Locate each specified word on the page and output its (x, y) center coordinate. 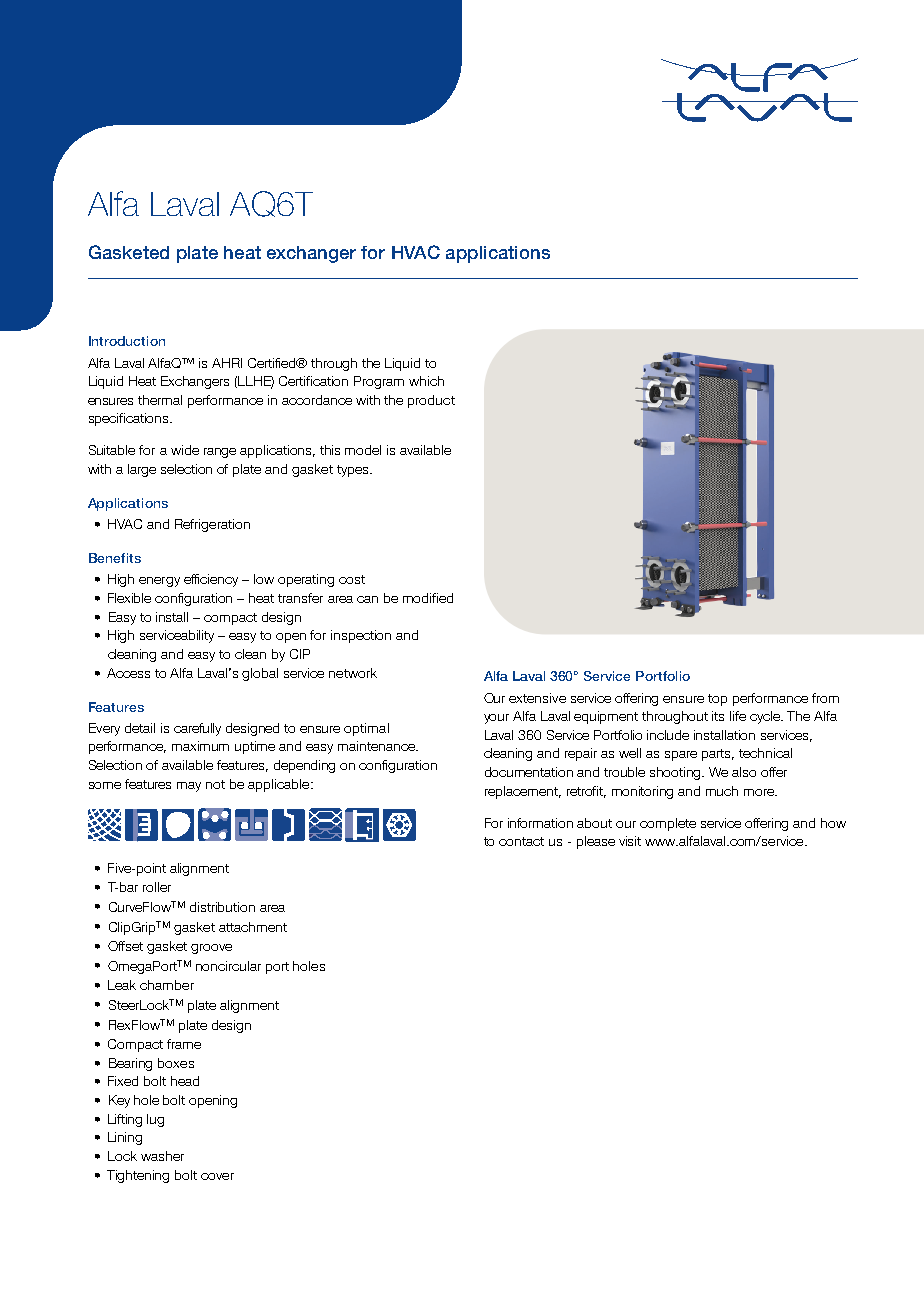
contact (521, 841)
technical (765, 753)
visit (630, 841)
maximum (200, 746)
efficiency (211, 580)
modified (428, 598)
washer (162, 1156)
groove (211, 949)
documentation (529, 772)
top (717, 700)
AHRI (227, 363)
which (426, 381)
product (431, 401)
